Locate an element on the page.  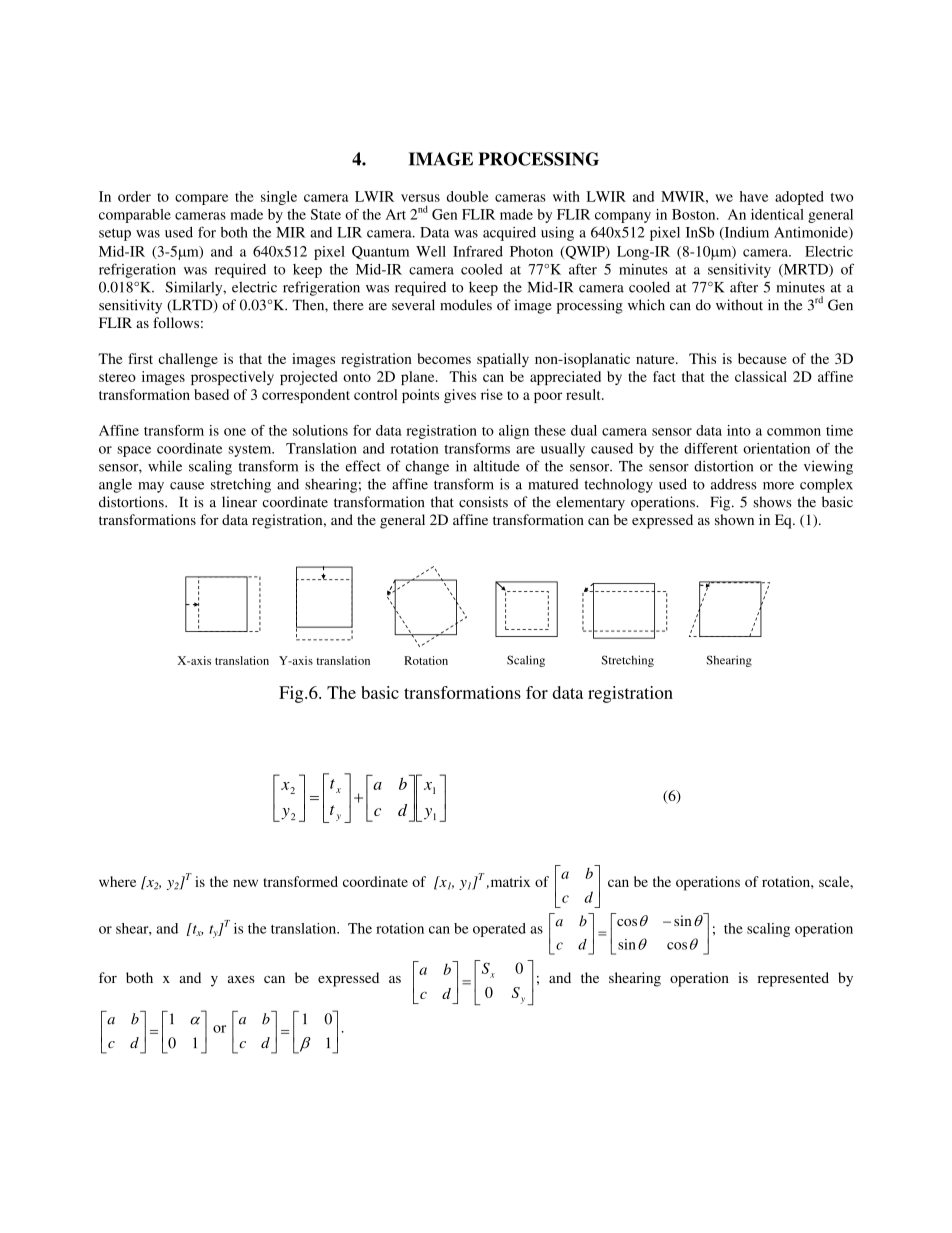
represented is located at coordinates (793, 979).
